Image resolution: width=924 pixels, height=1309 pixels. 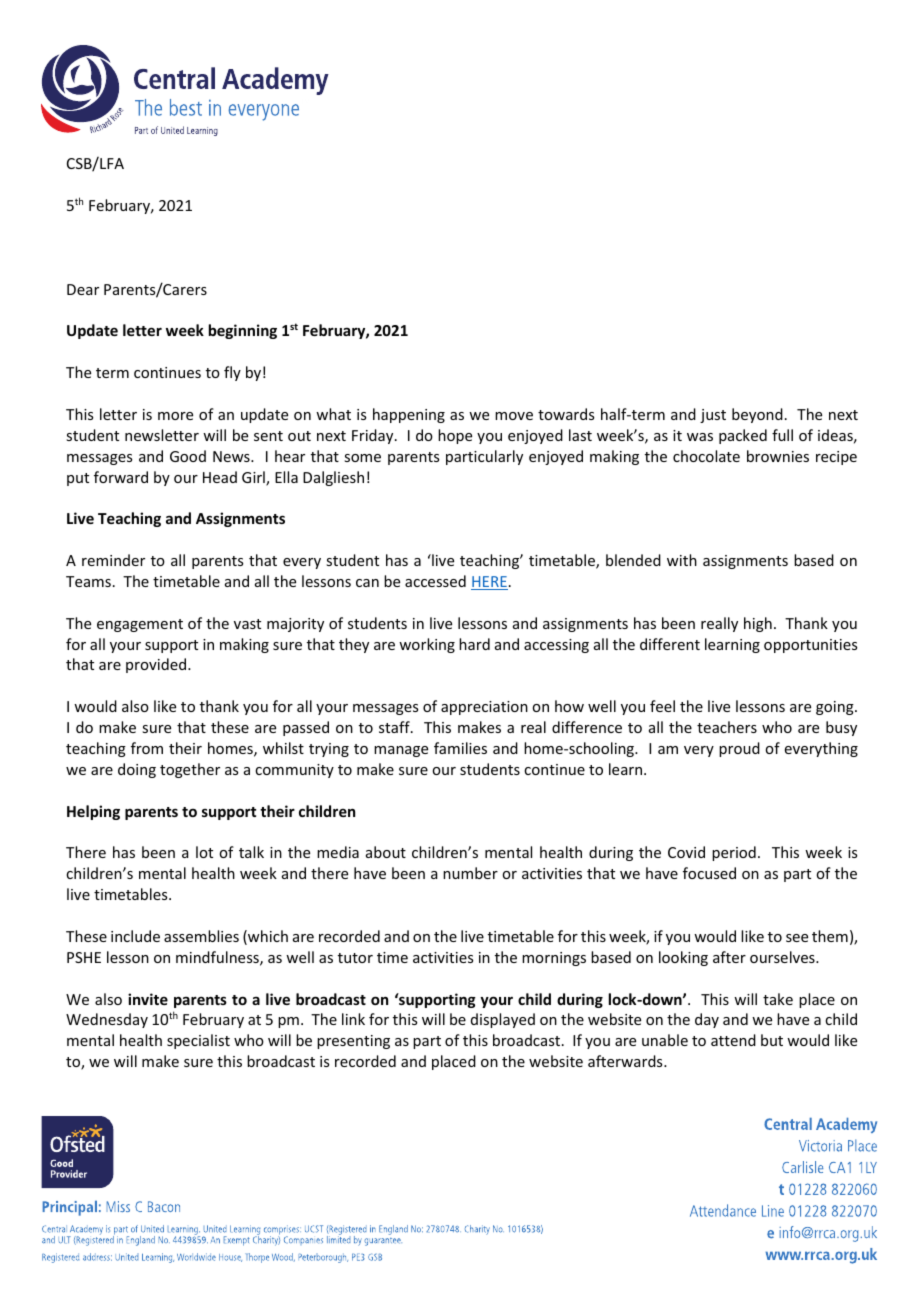 I want to click on displayed, so click(x=503, y=1020).
